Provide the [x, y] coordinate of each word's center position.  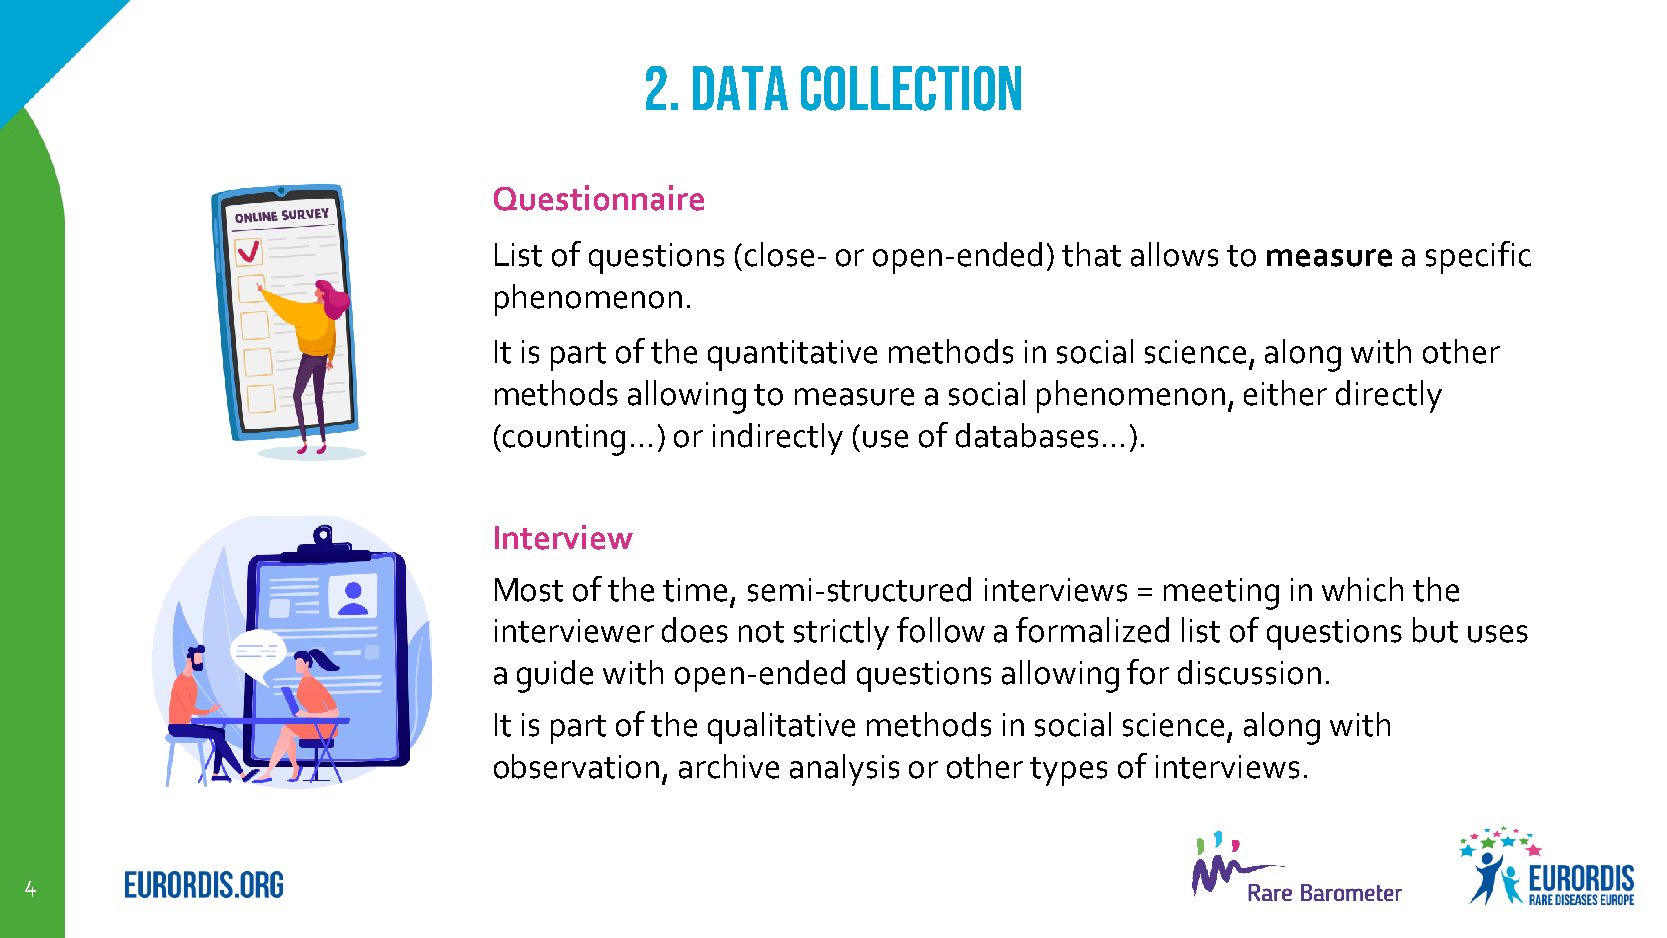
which [1362, 589]
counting [564, 440]
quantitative [792, 355]
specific [1478, 257]
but [1435, 630]
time [695, 590]
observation [576, 766]
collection [911, 88]
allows [1174, 254]
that [1091, 254]
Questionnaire [599, 198]
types [1068, 771]
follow [941, 630]
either [1285, 393]
